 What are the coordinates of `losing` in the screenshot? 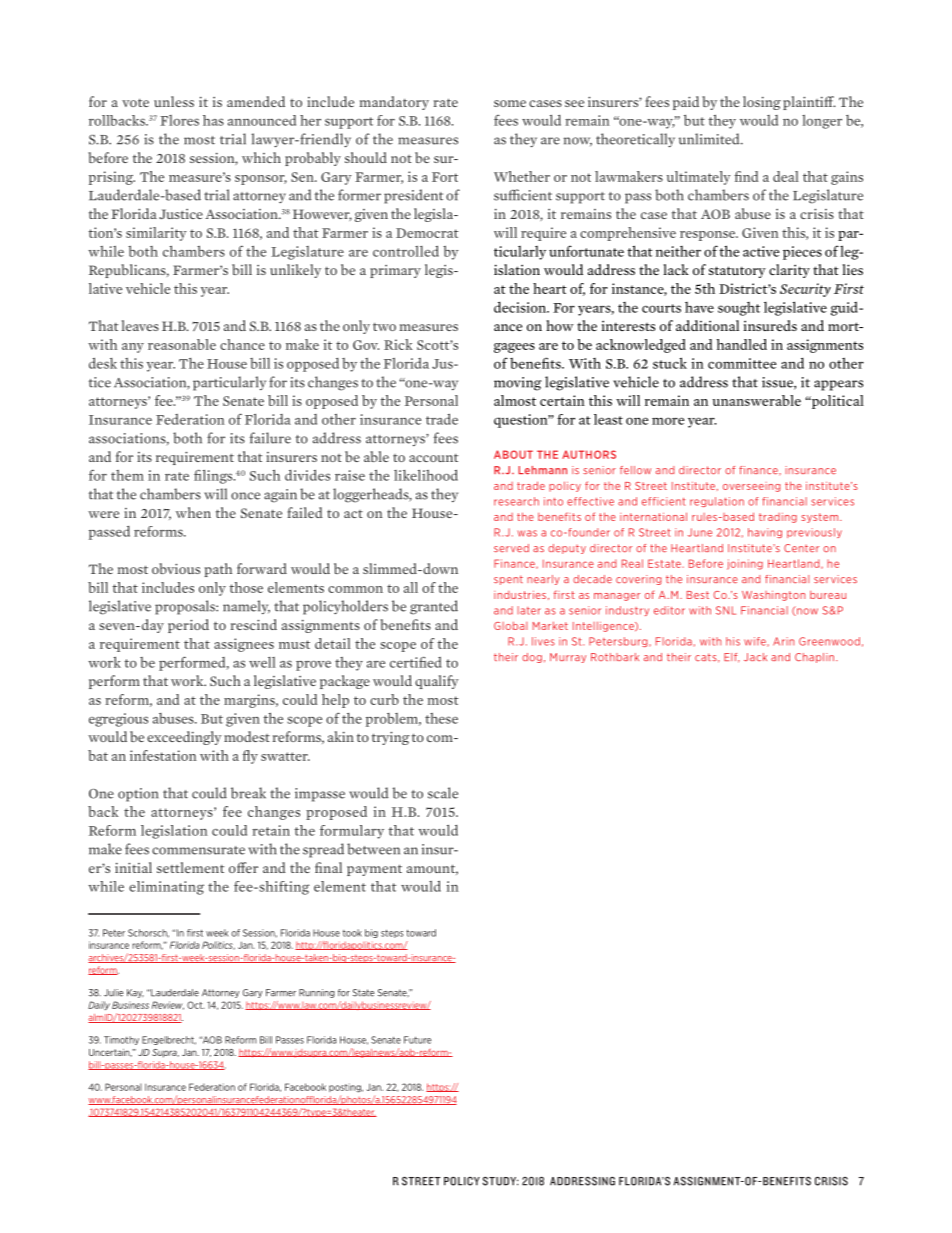 It's located at (762, 103).
